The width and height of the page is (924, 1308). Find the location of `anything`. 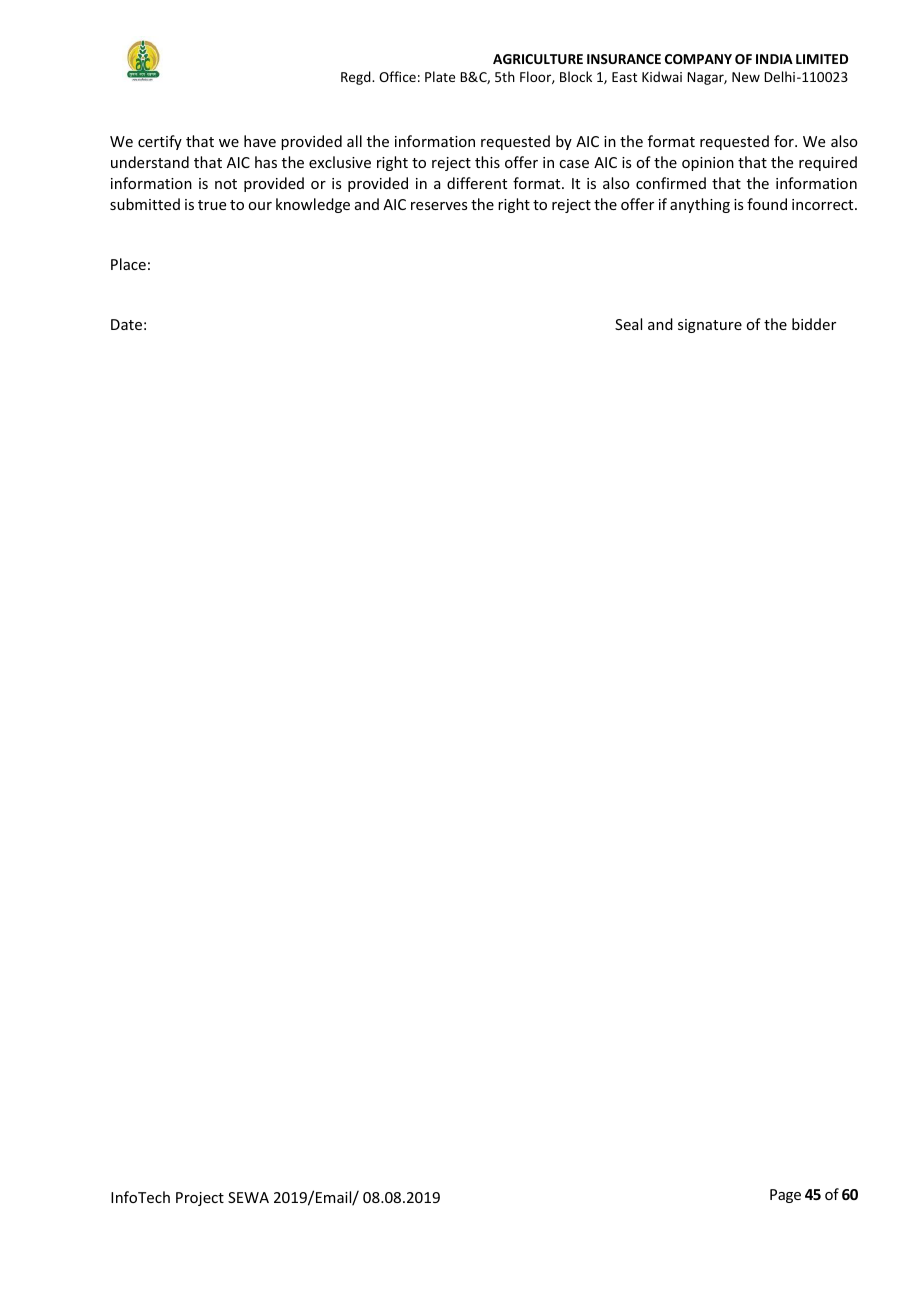

anything is located at coordinates (700, 205).
